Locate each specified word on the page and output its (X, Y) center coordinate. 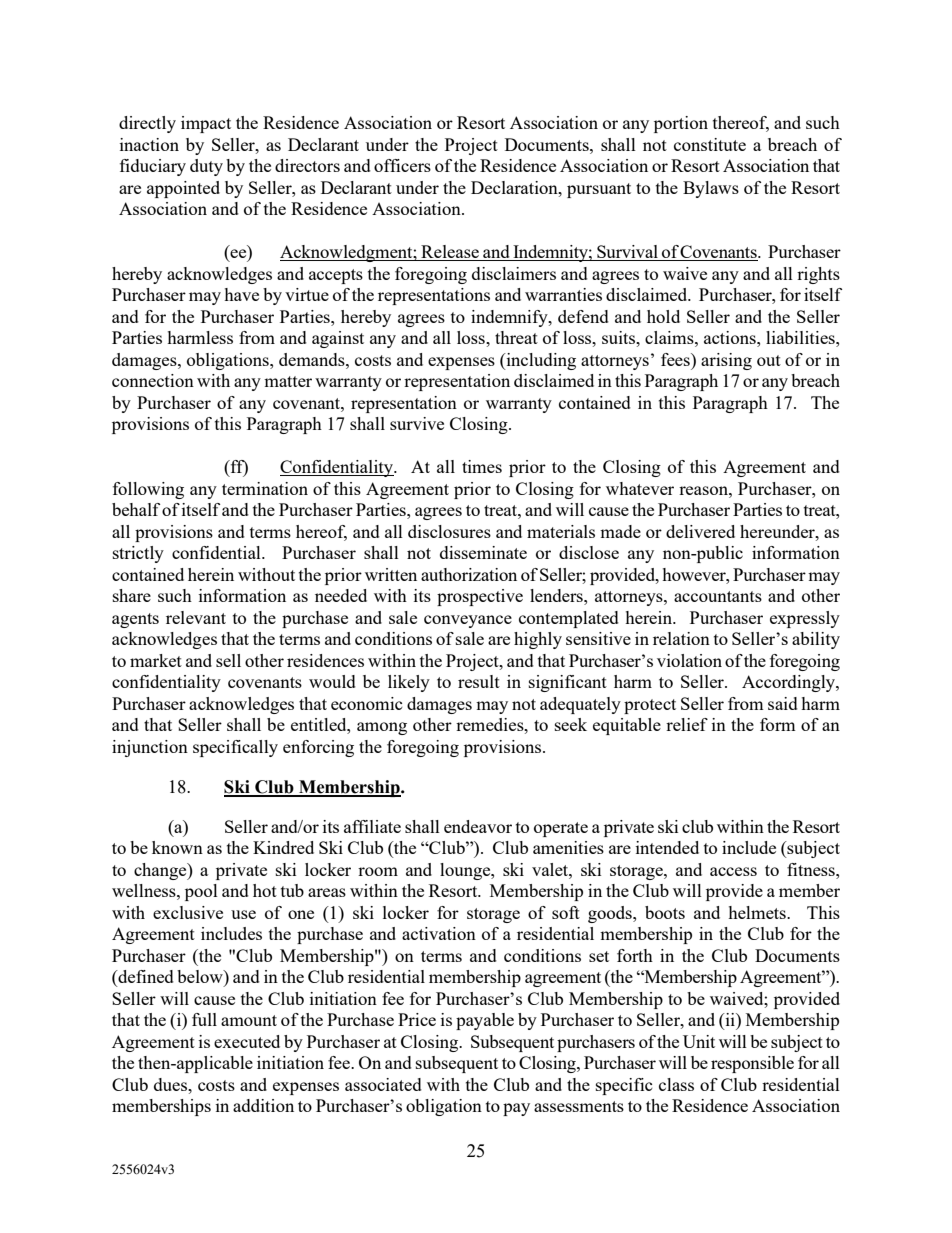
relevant (196, 617)
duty (206, 167)
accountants (718, 596)
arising (726, 361)
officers (402, 165)
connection (153, 380)
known (177, 847)
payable (485, 1021)
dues (172, 1084)
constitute (710, 144)
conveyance (468, 621)
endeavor (478, 826)
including (540, 361)
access (733, 871)
